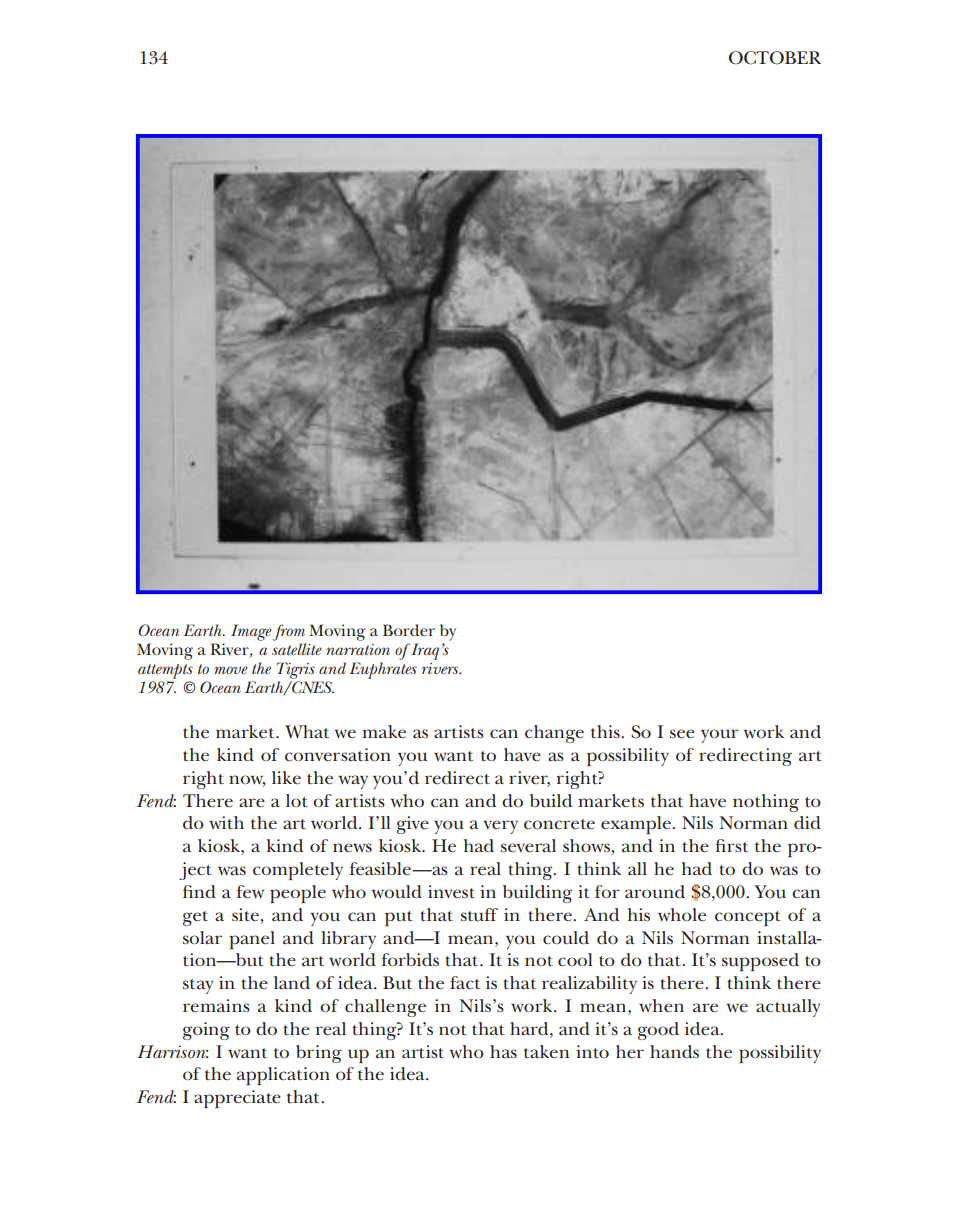  What do you see at coordinates (409, 630) in the page?
I see `Border` at bounding box center [409, 630].
